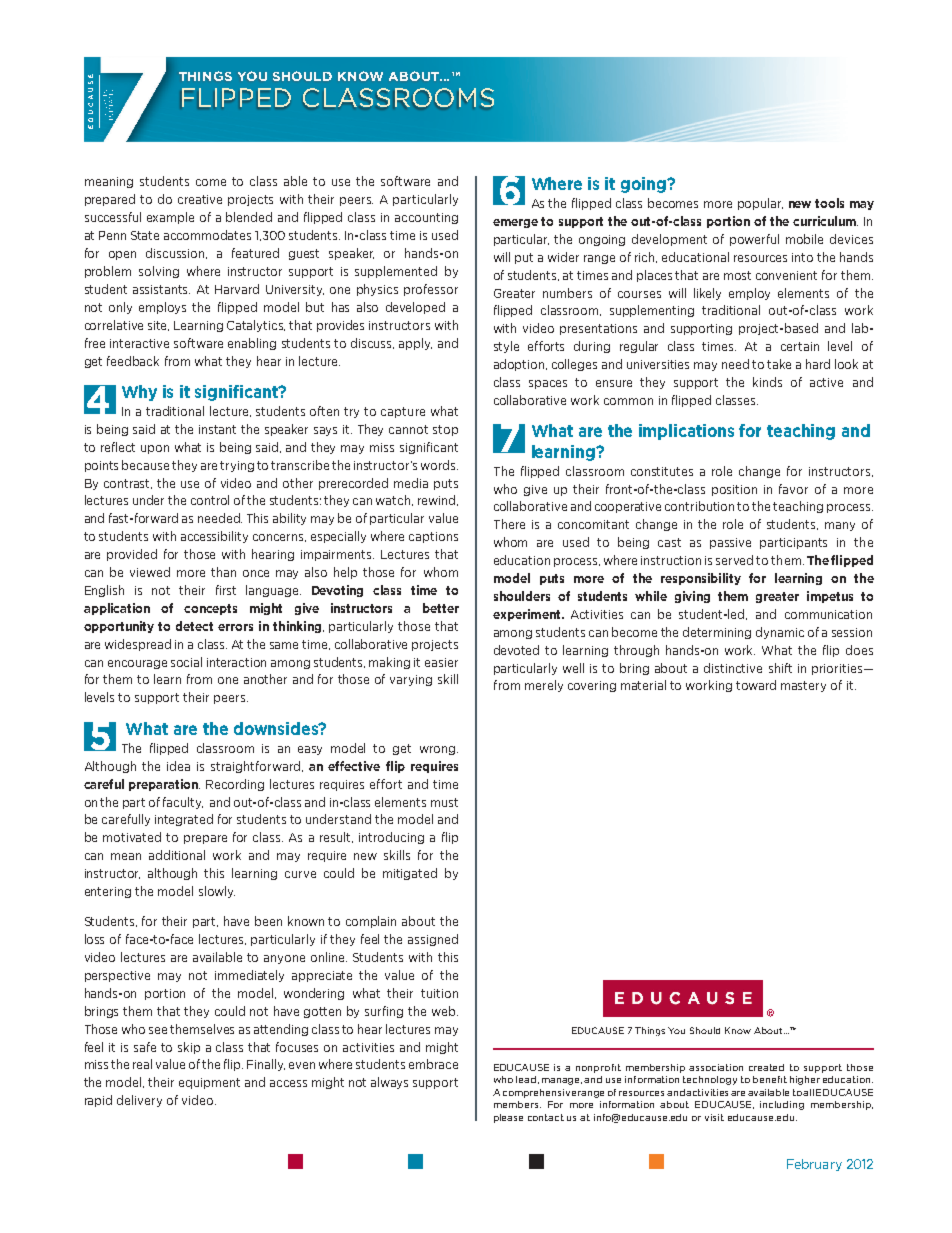 The height and width of the screenshot is (1233, 952). What do you see at coordinates (439, 465) in the screenshot?
I see `words` at bounding box center [439, 465].
